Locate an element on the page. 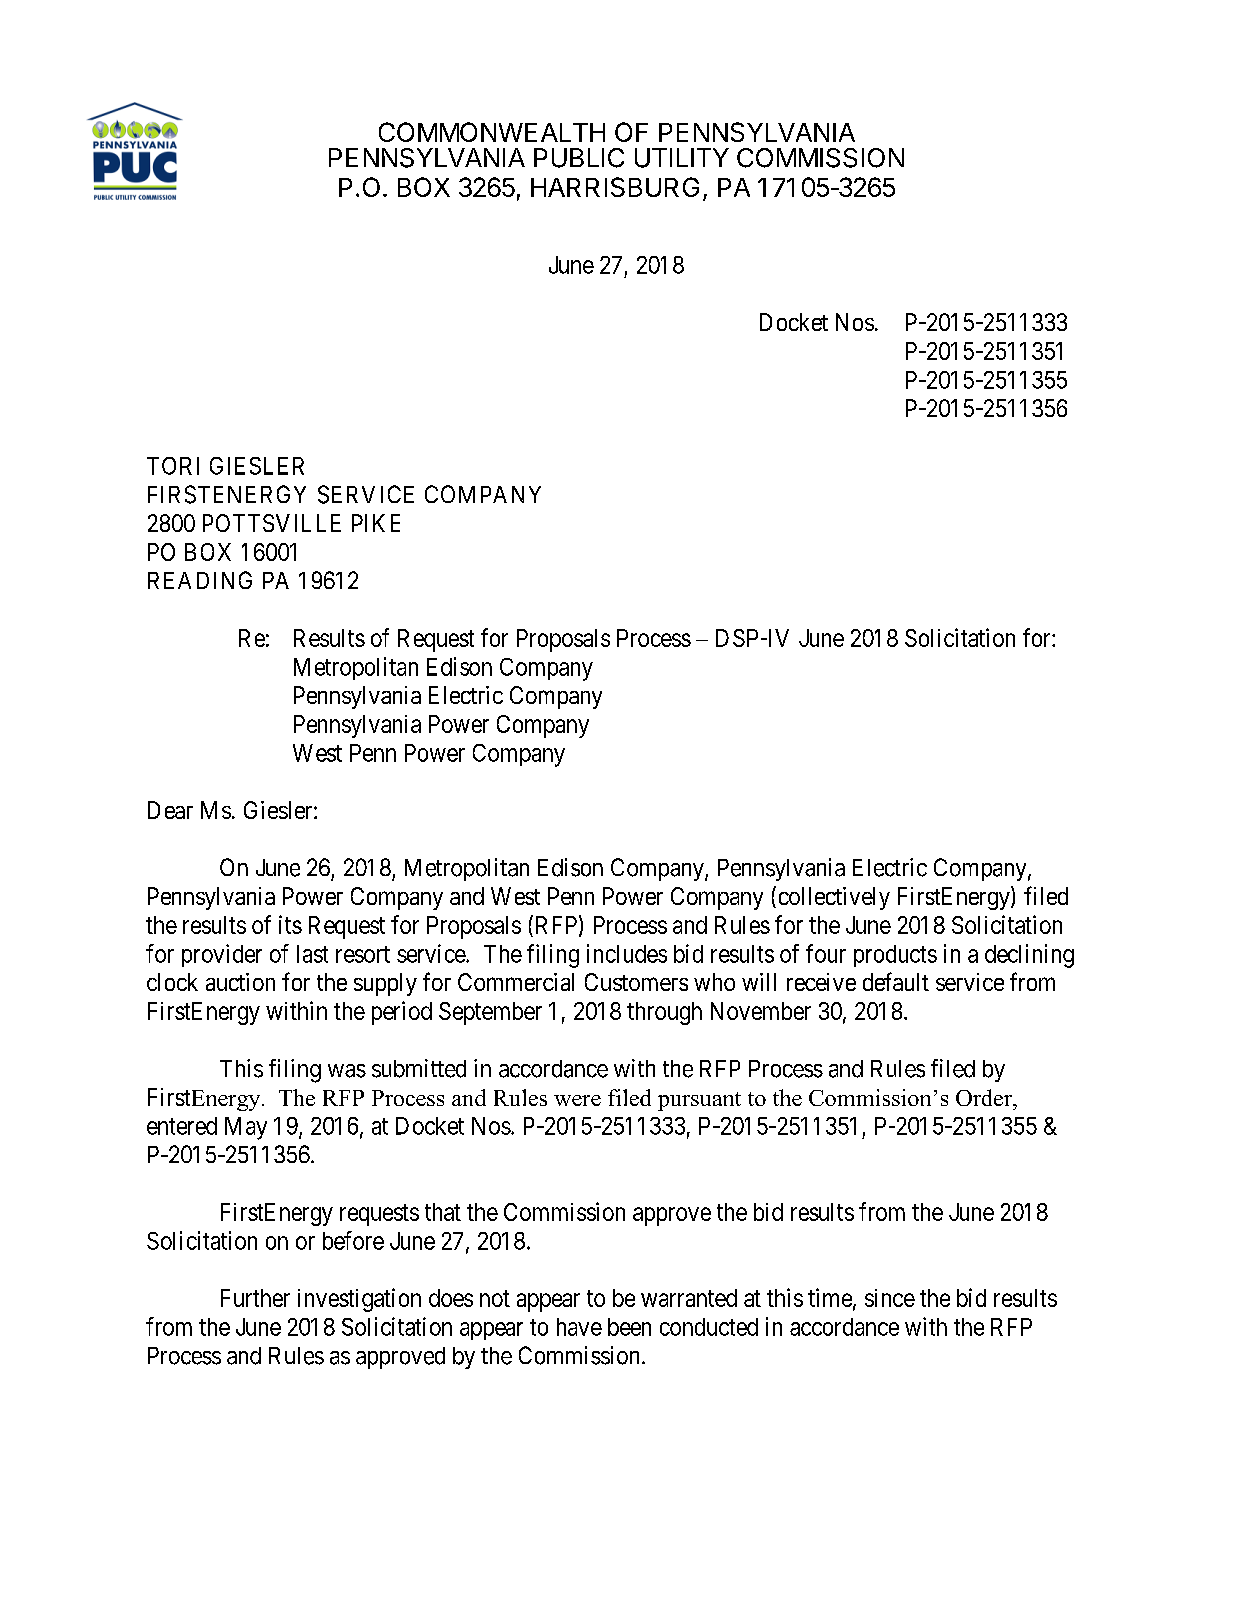  PUBLIC is located at coordinates (579, 158).
